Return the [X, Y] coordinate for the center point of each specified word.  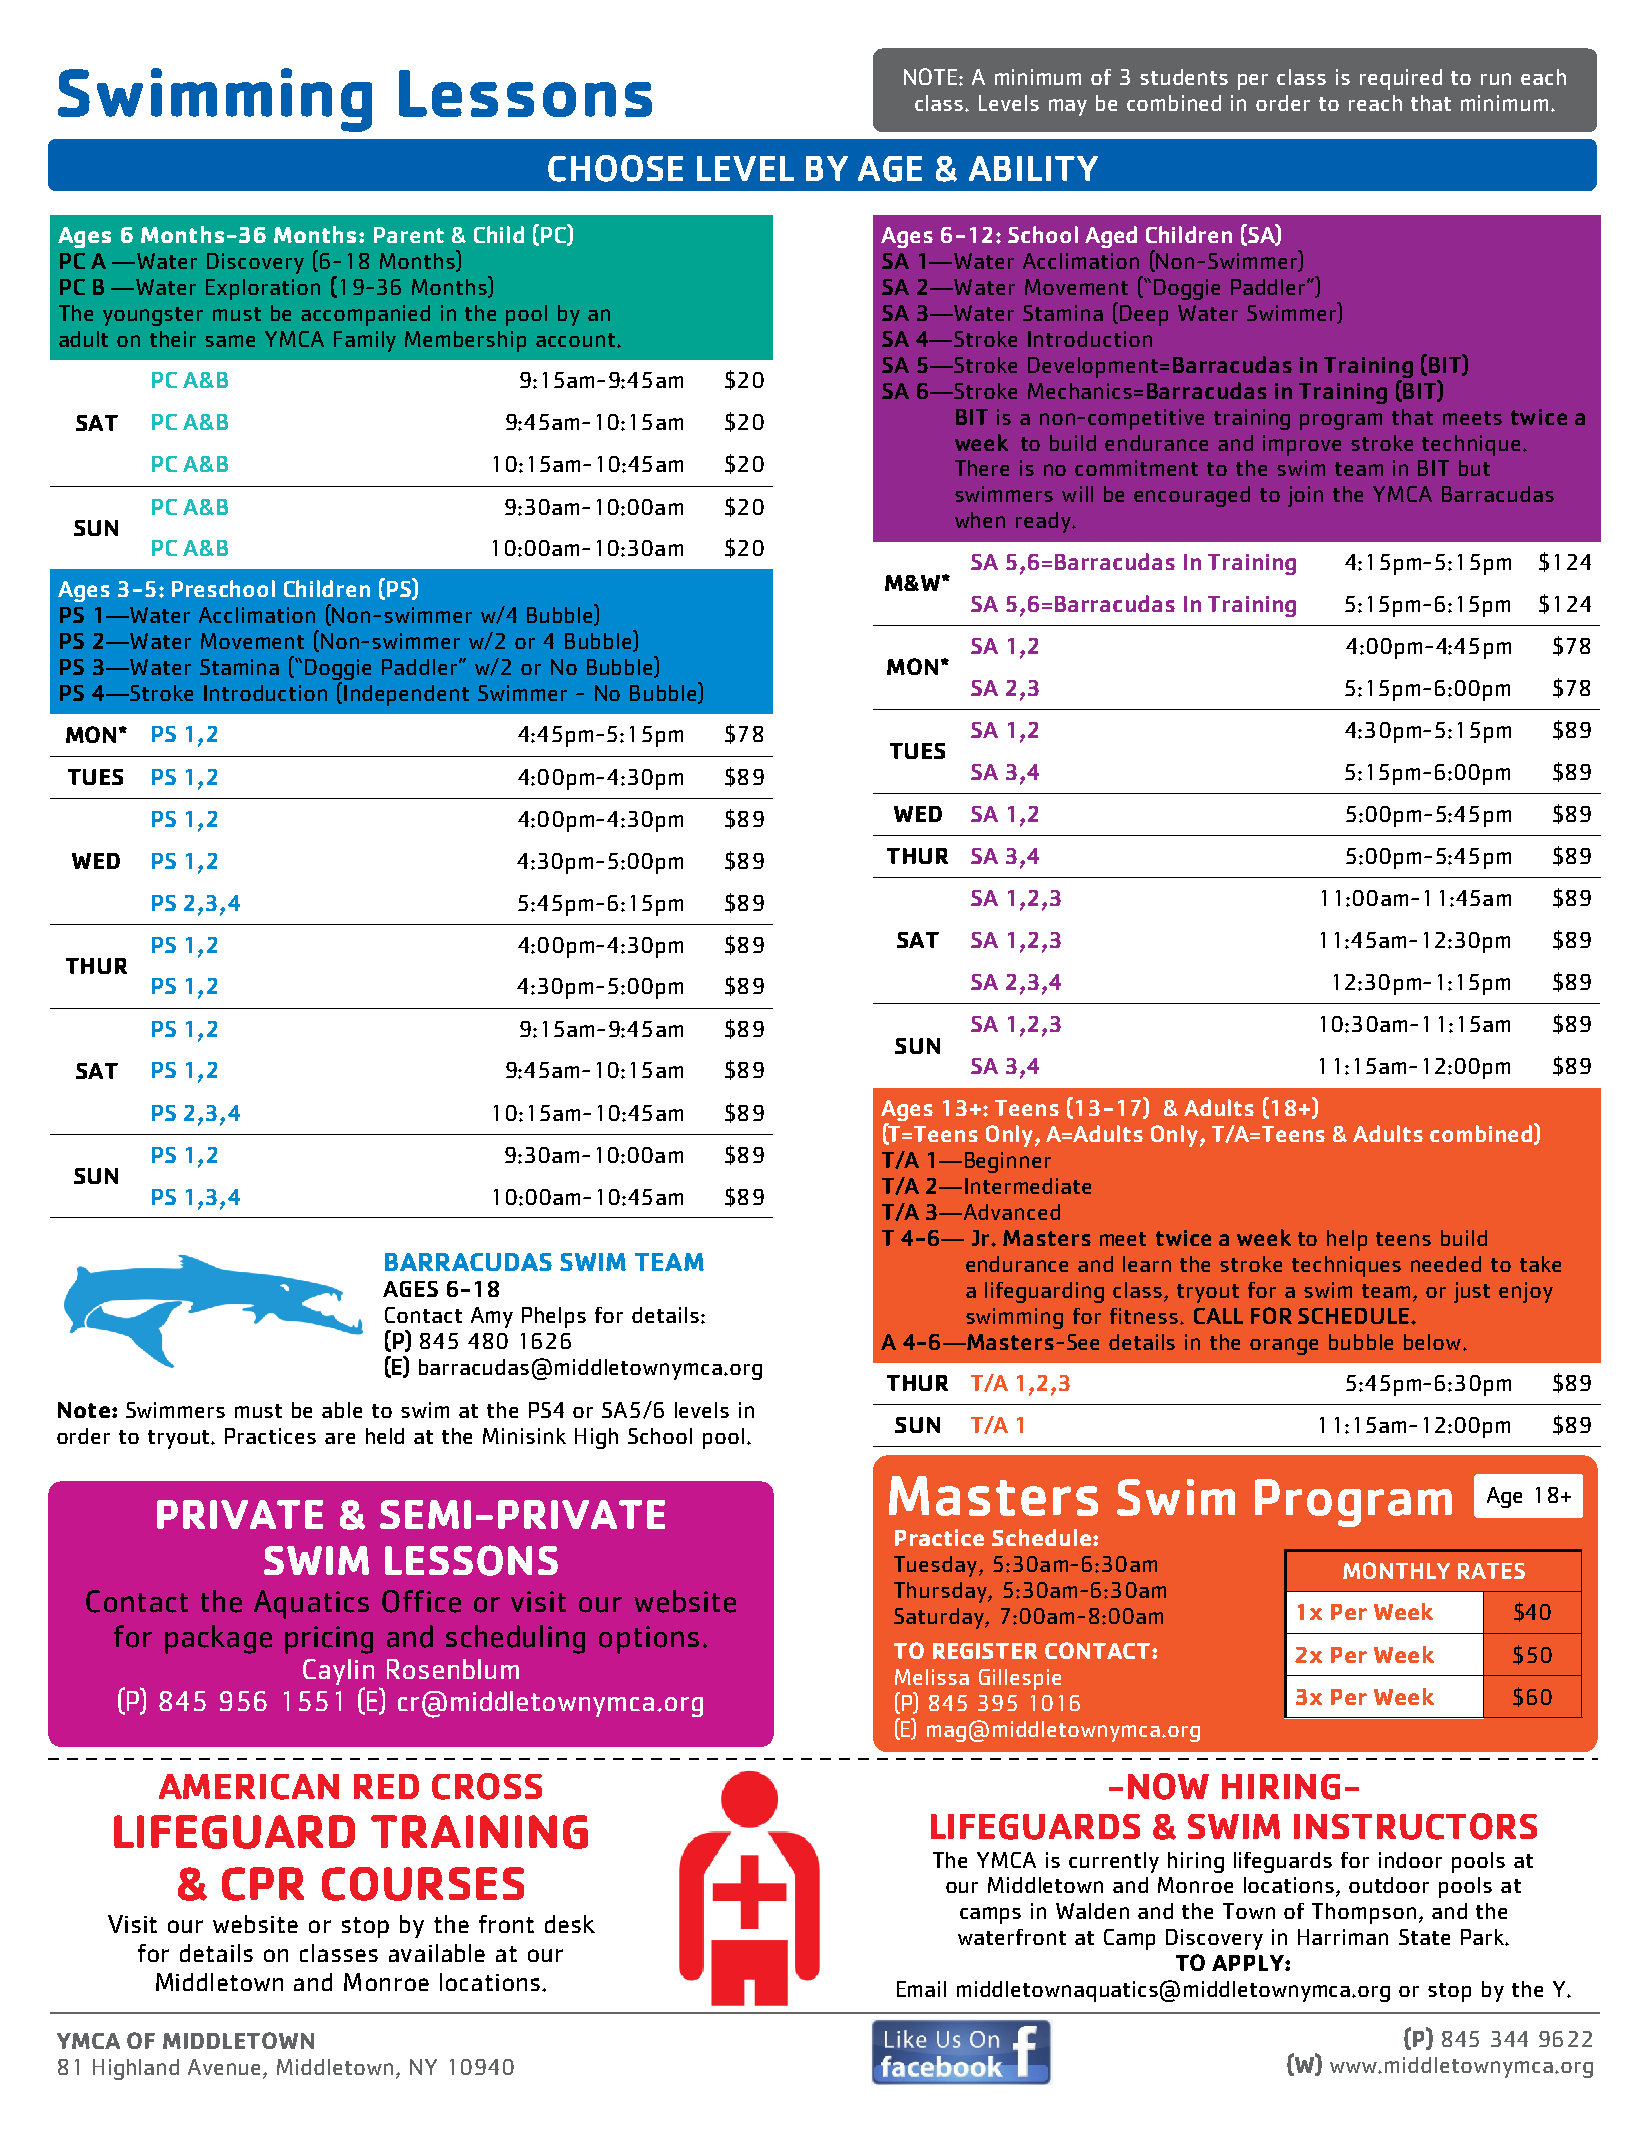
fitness [1144, 1316]
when [980, 520]
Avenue [226, 2068]
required [1401, 79]
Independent [406, 695]
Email [921, 1989]
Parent [409, 235]
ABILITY [1033, 168]
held [385, 1436]
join [1305, 496]
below [1432, 1342]
